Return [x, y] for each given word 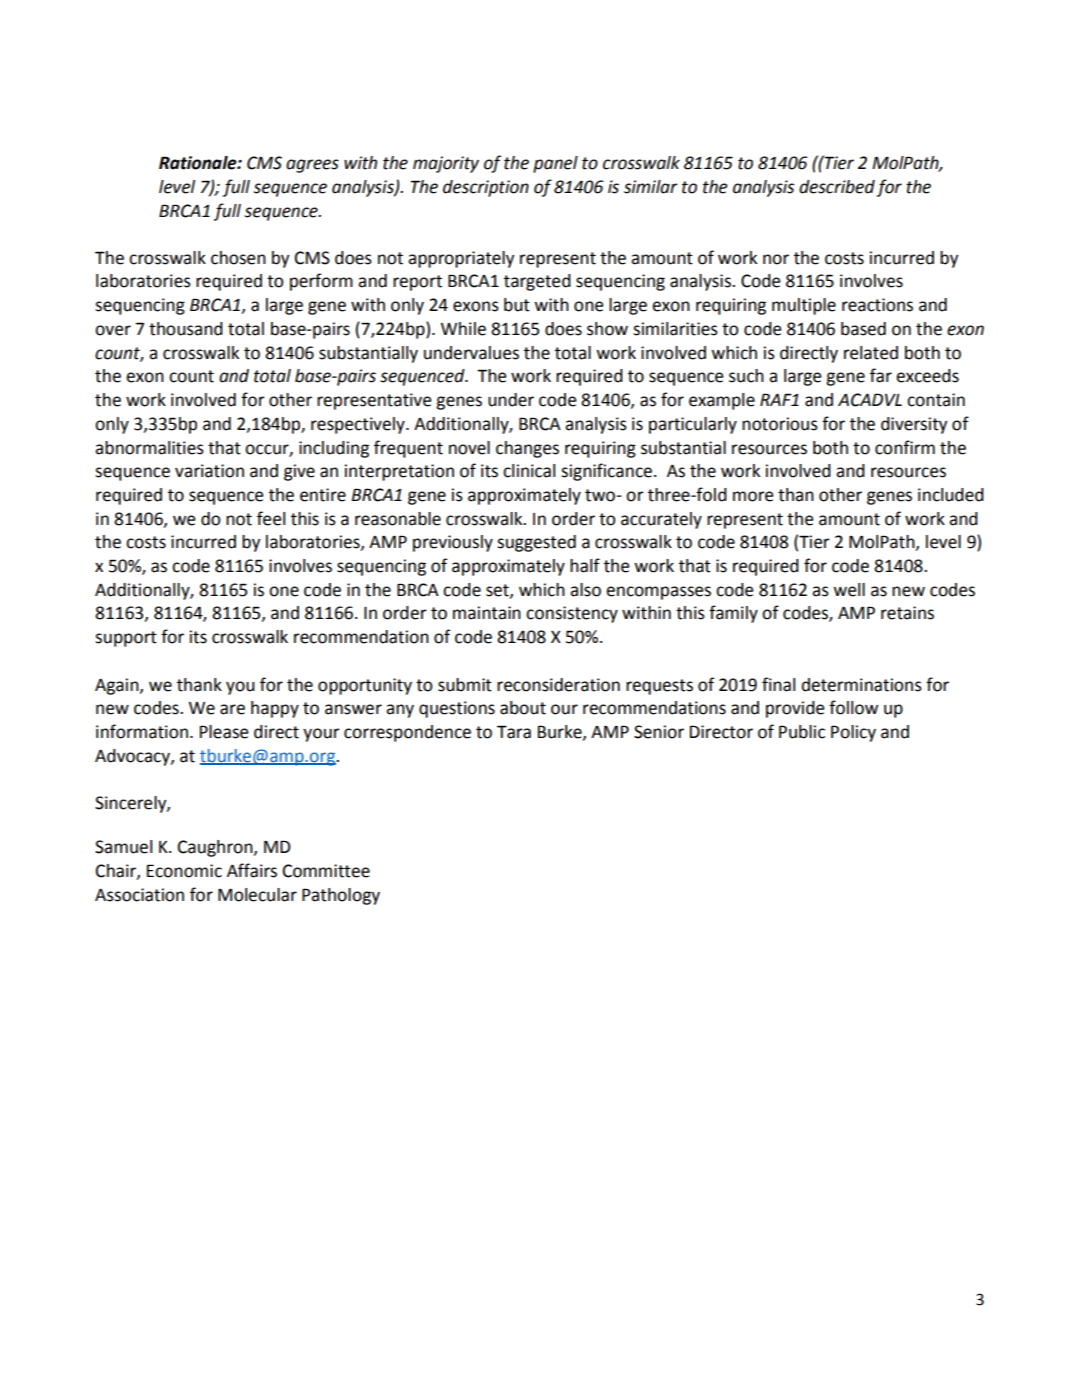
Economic [184, 871]
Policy [853, 733]
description [486, 188]
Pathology [341, 896]
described [837, 187]
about [523, 708]
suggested [536, 543]
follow [853, 707]
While [463, 329]
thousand [186, 329]
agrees [312, 166]
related [871, 353]
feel [271, 518]
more [753, 496]
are [232, 709]
